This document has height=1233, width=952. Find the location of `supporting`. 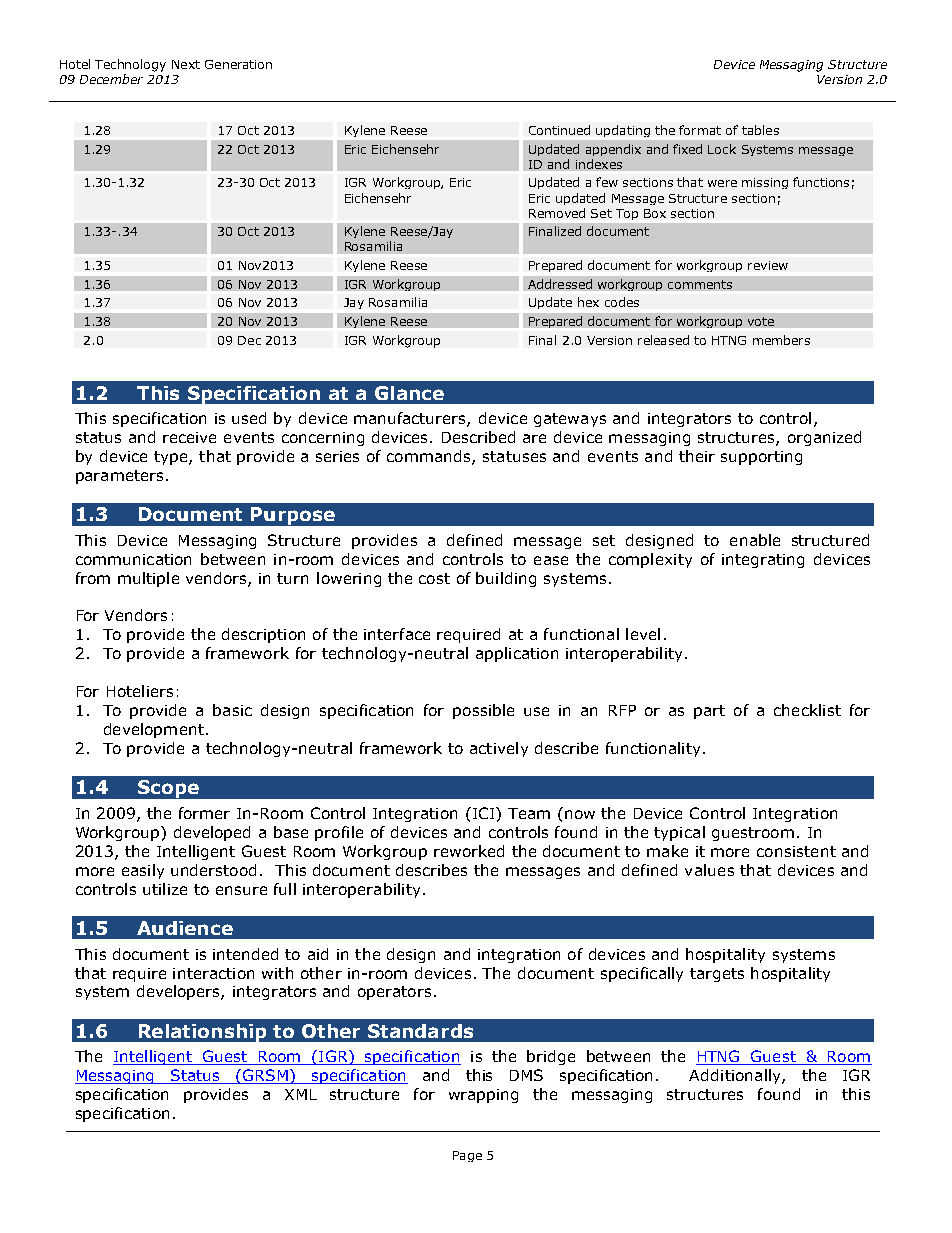

supporting is located at coordinates (761, 458).
